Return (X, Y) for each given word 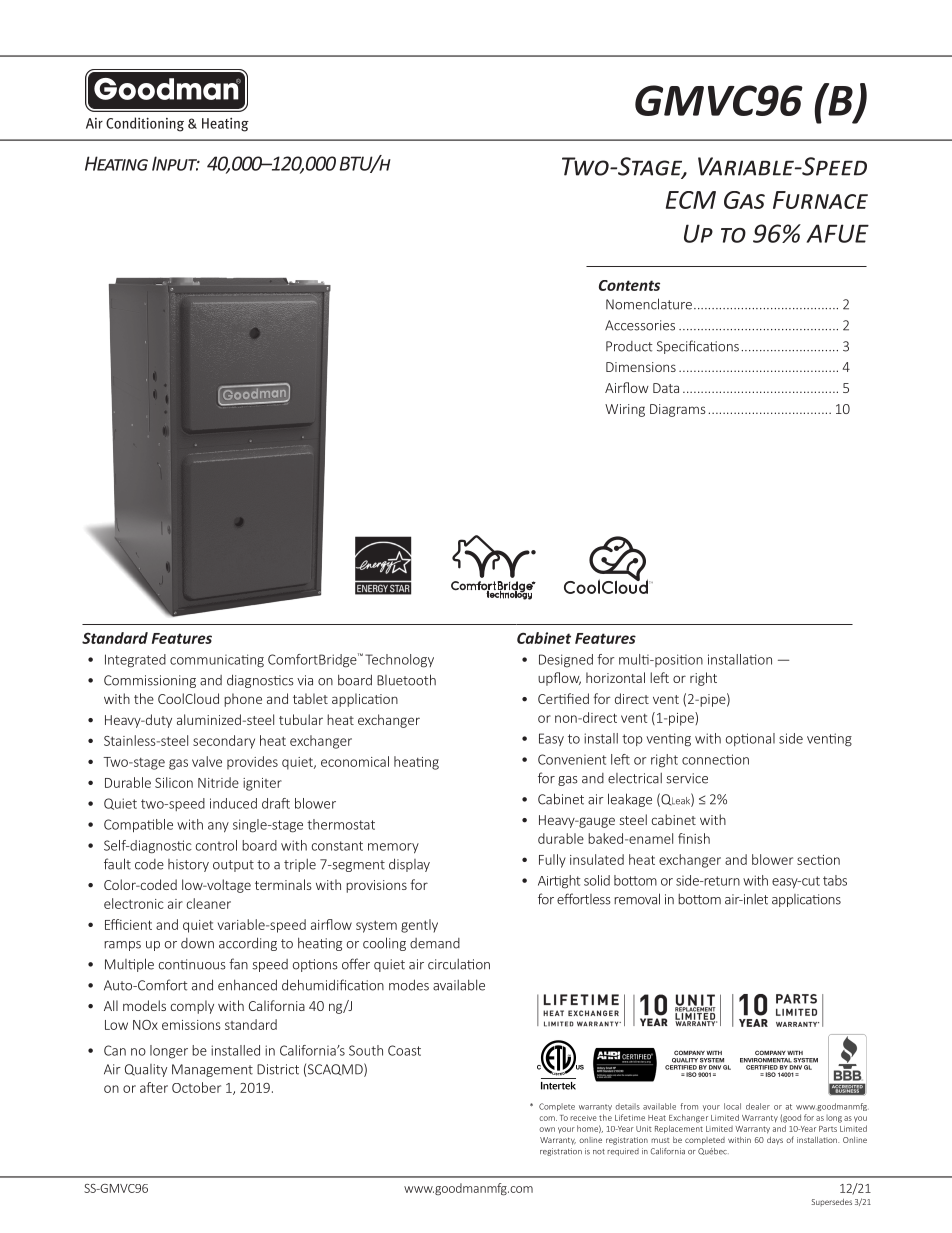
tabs (835, 880)
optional (750, 739)
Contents (629, 285)
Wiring (625, 410)
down (197, 943)
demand (435, 943)
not (599, 1152)
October (196, 1087)
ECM (691, 200)
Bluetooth (406, 680)
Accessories (640, 325)
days (775, 1141)
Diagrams (677, 410)
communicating (217, 661)
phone (243, 700)
